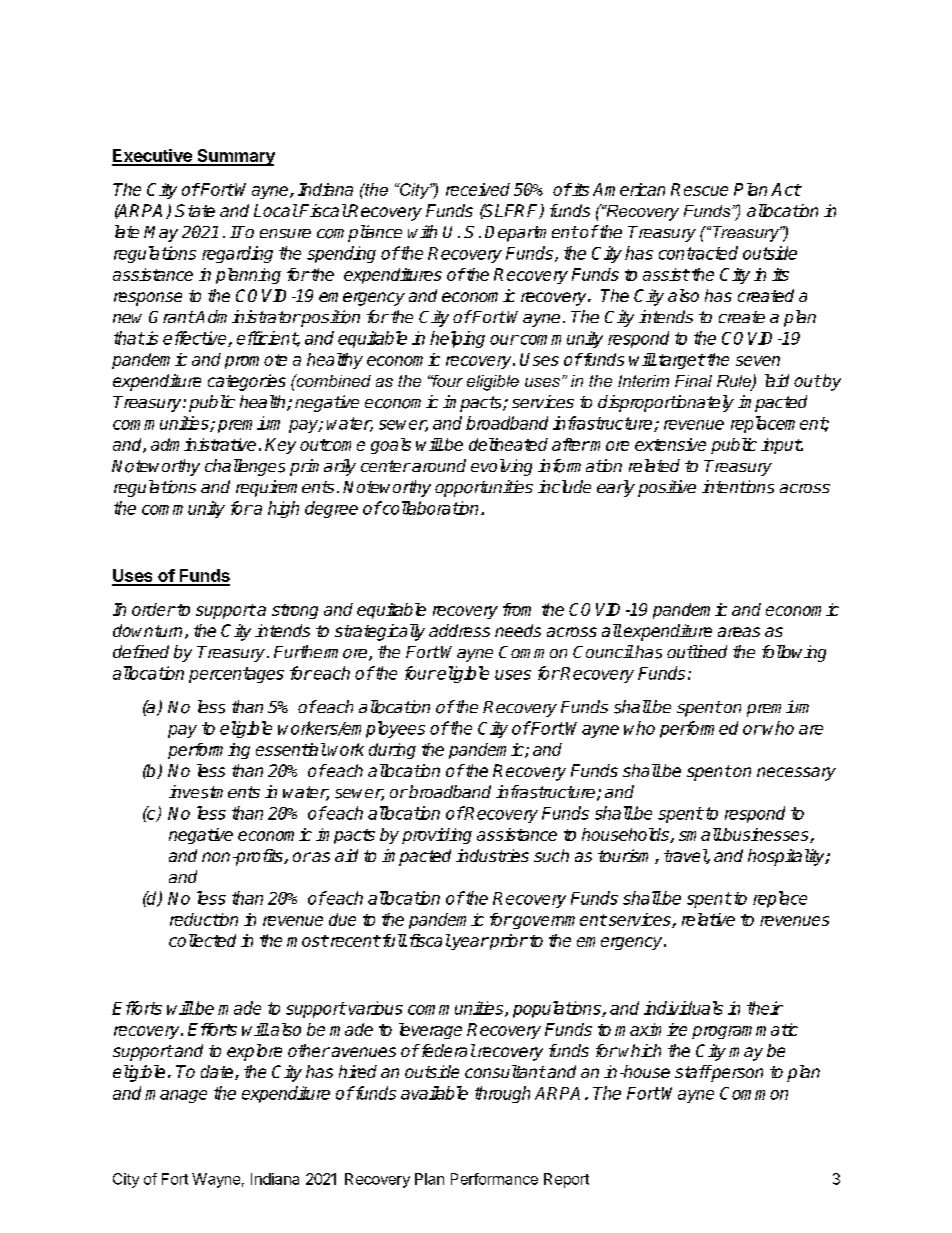 The width and height of the screenshot is (952, 1233). Describe the element at coordinates (457, 339) in the screenshot. I see `helping` at that location.
